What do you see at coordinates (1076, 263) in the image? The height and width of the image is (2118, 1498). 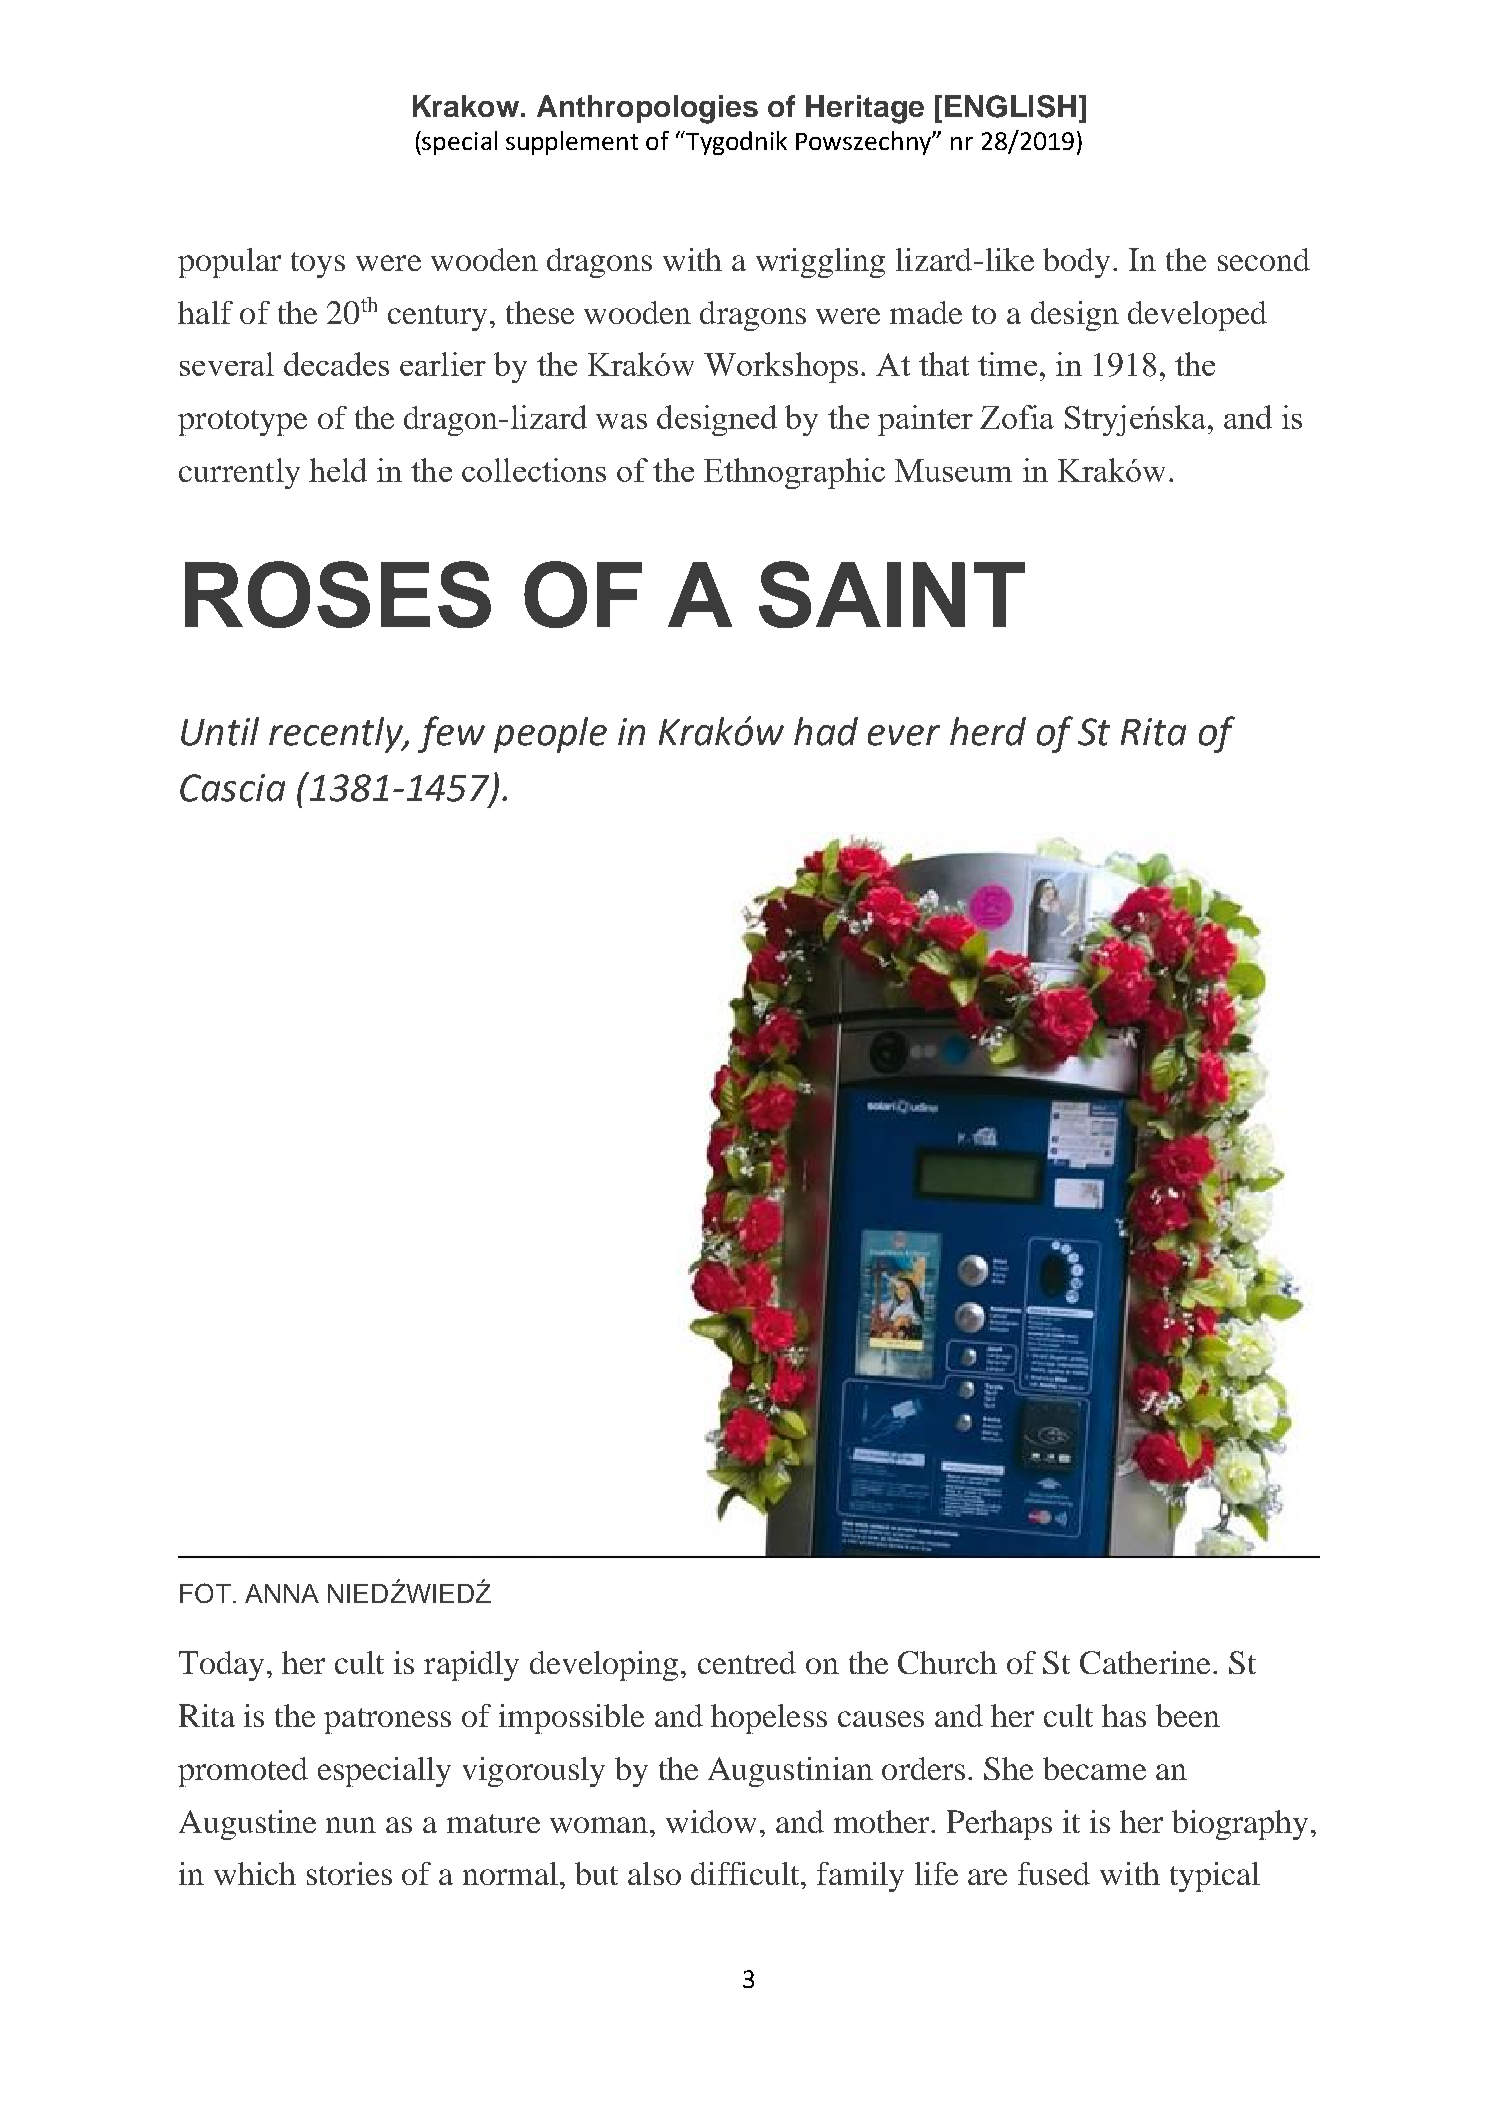 I see `body` at bounding box center [1076, 263].
